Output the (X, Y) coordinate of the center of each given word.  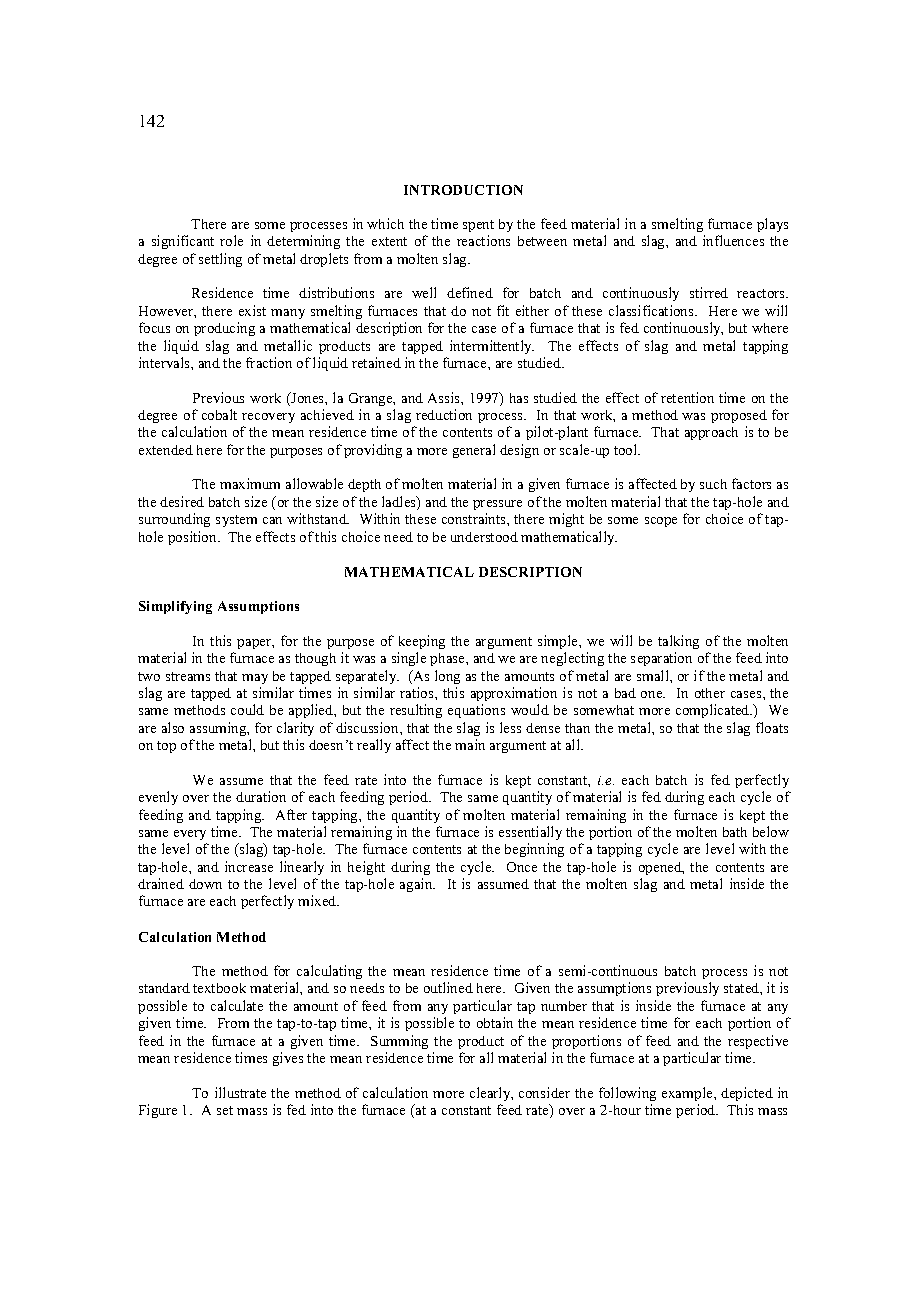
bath (735, 832)
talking (678, 642)
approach (711, 433)
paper (255, 644)
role (231, 240)
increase (249, 866)
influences (733, 240)
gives (288, 1059)
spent (478, 226)
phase (448, 659)
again (417, 885)
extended (166, 450)
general (474, 451)
